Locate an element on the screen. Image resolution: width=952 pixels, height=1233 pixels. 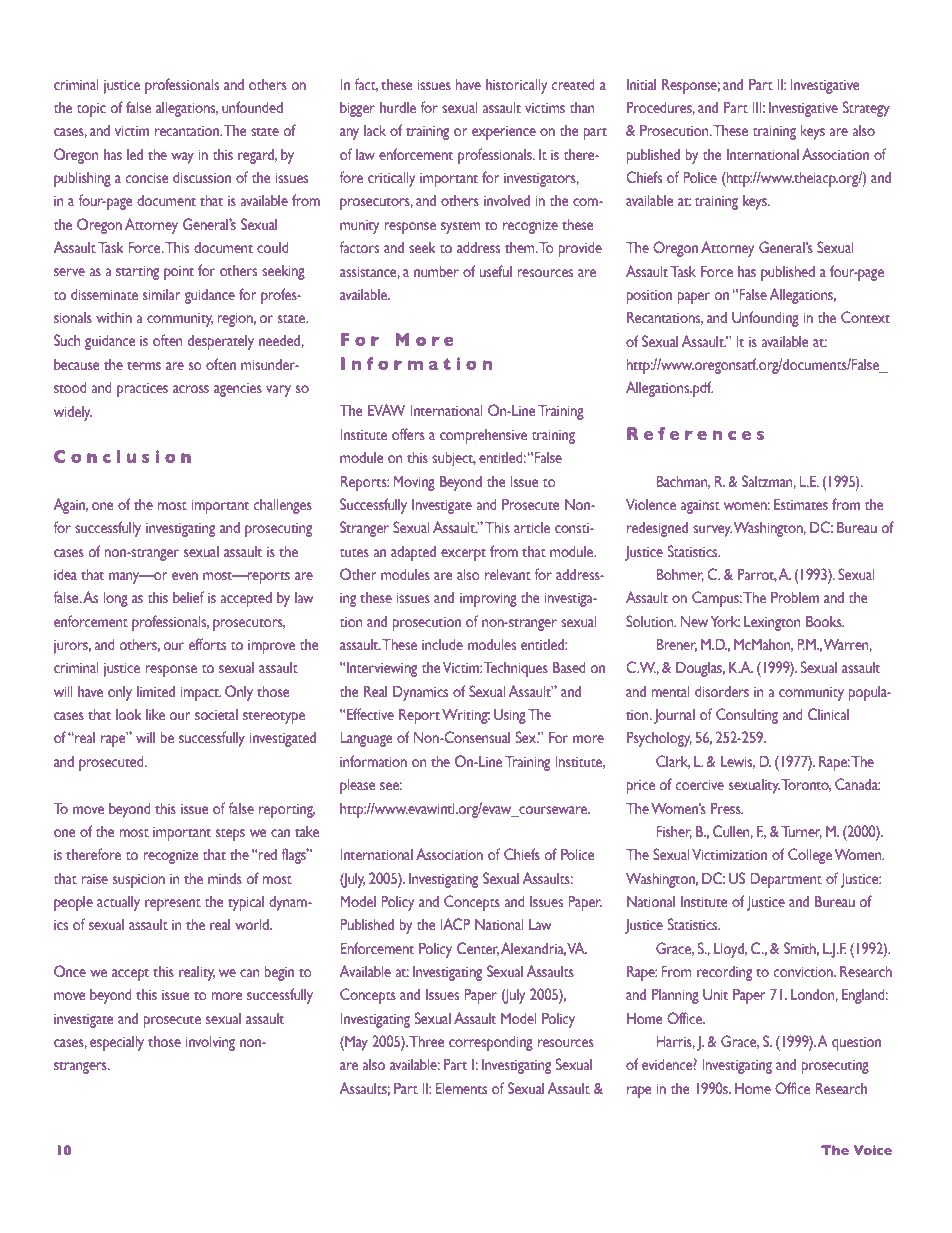
Context is located at coordinates (865, 317).
